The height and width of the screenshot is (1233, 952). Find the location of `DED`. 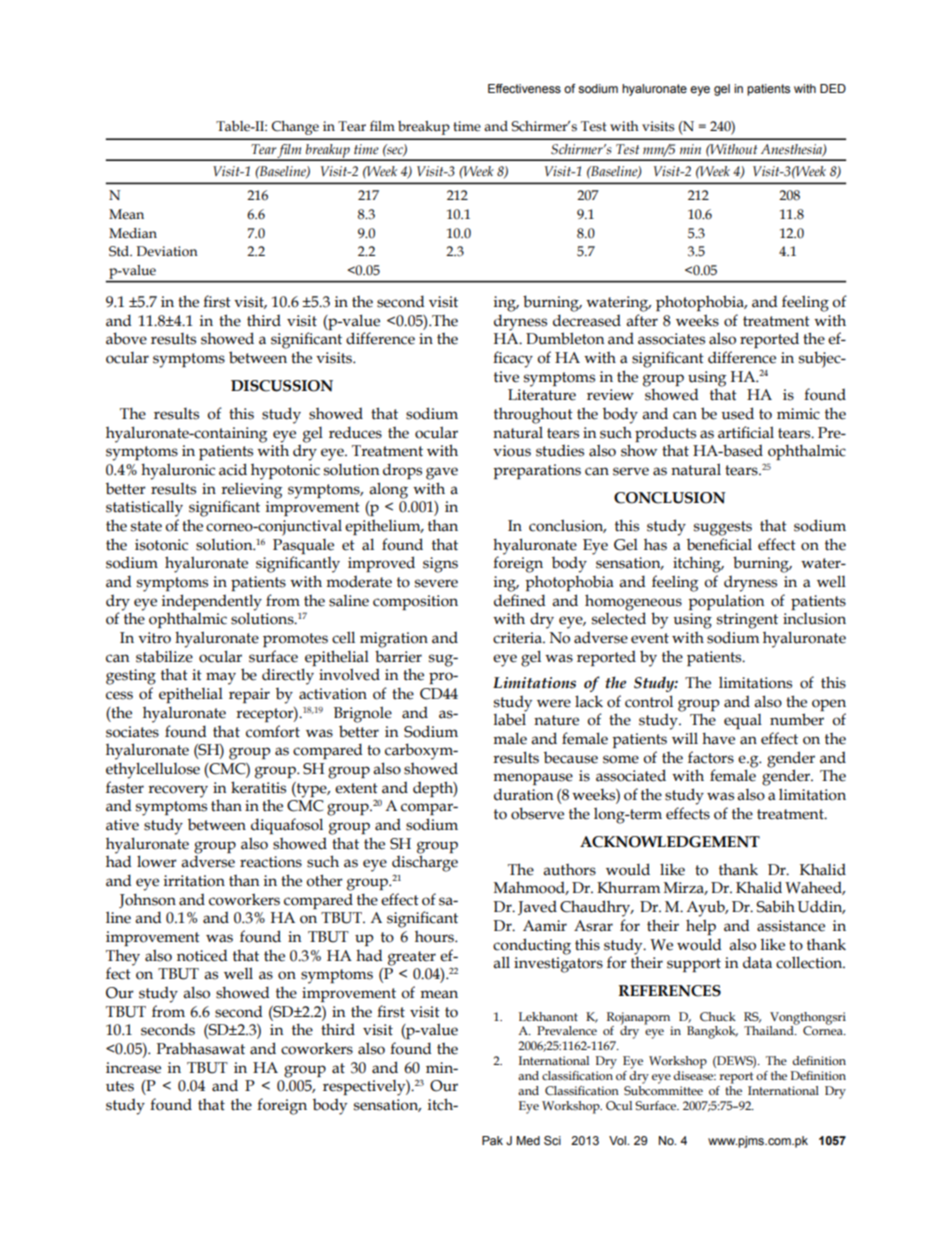

DED is located at coordinates (833, 88).
